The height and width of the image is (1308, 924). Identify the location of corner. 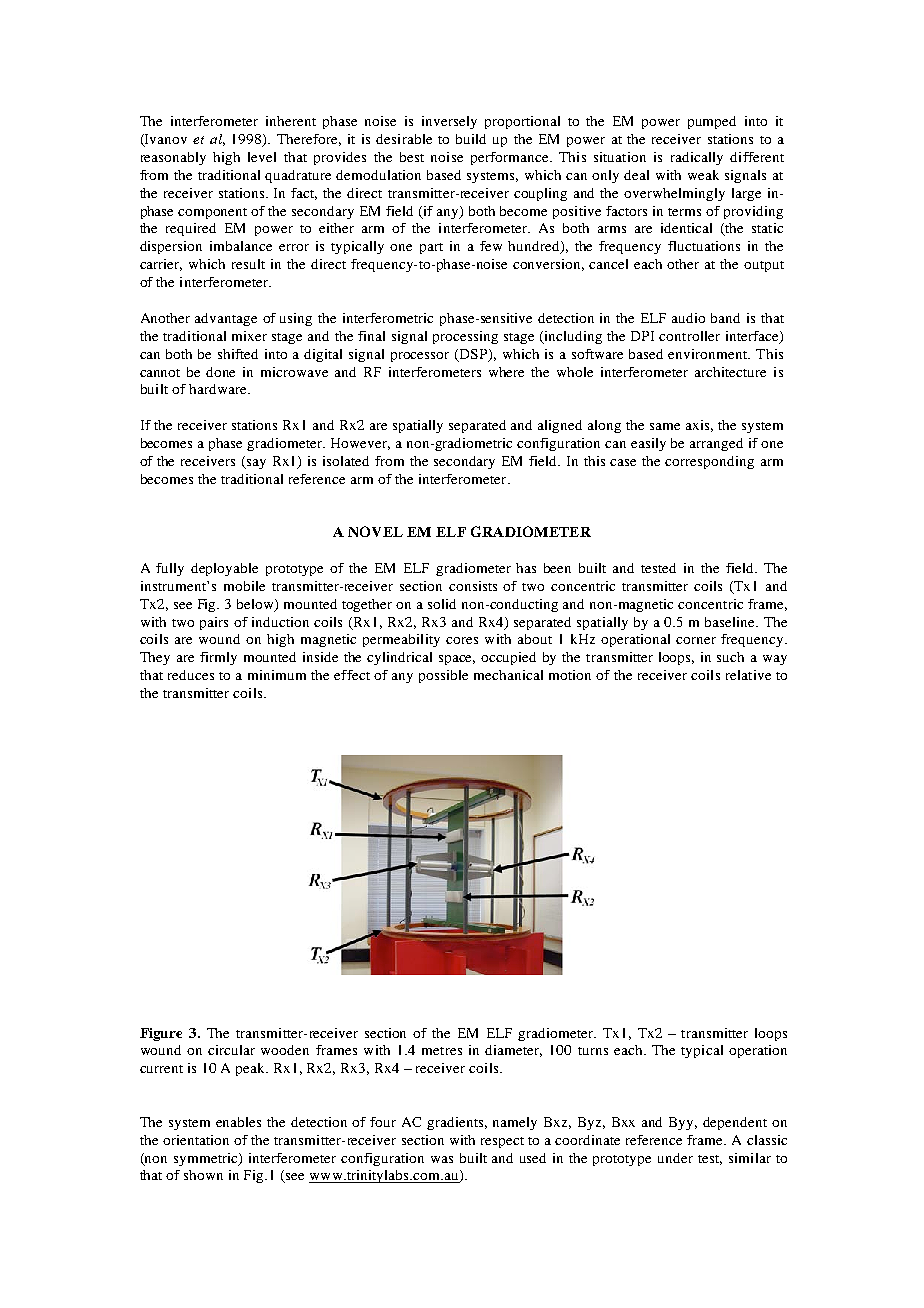
(696, 640).
